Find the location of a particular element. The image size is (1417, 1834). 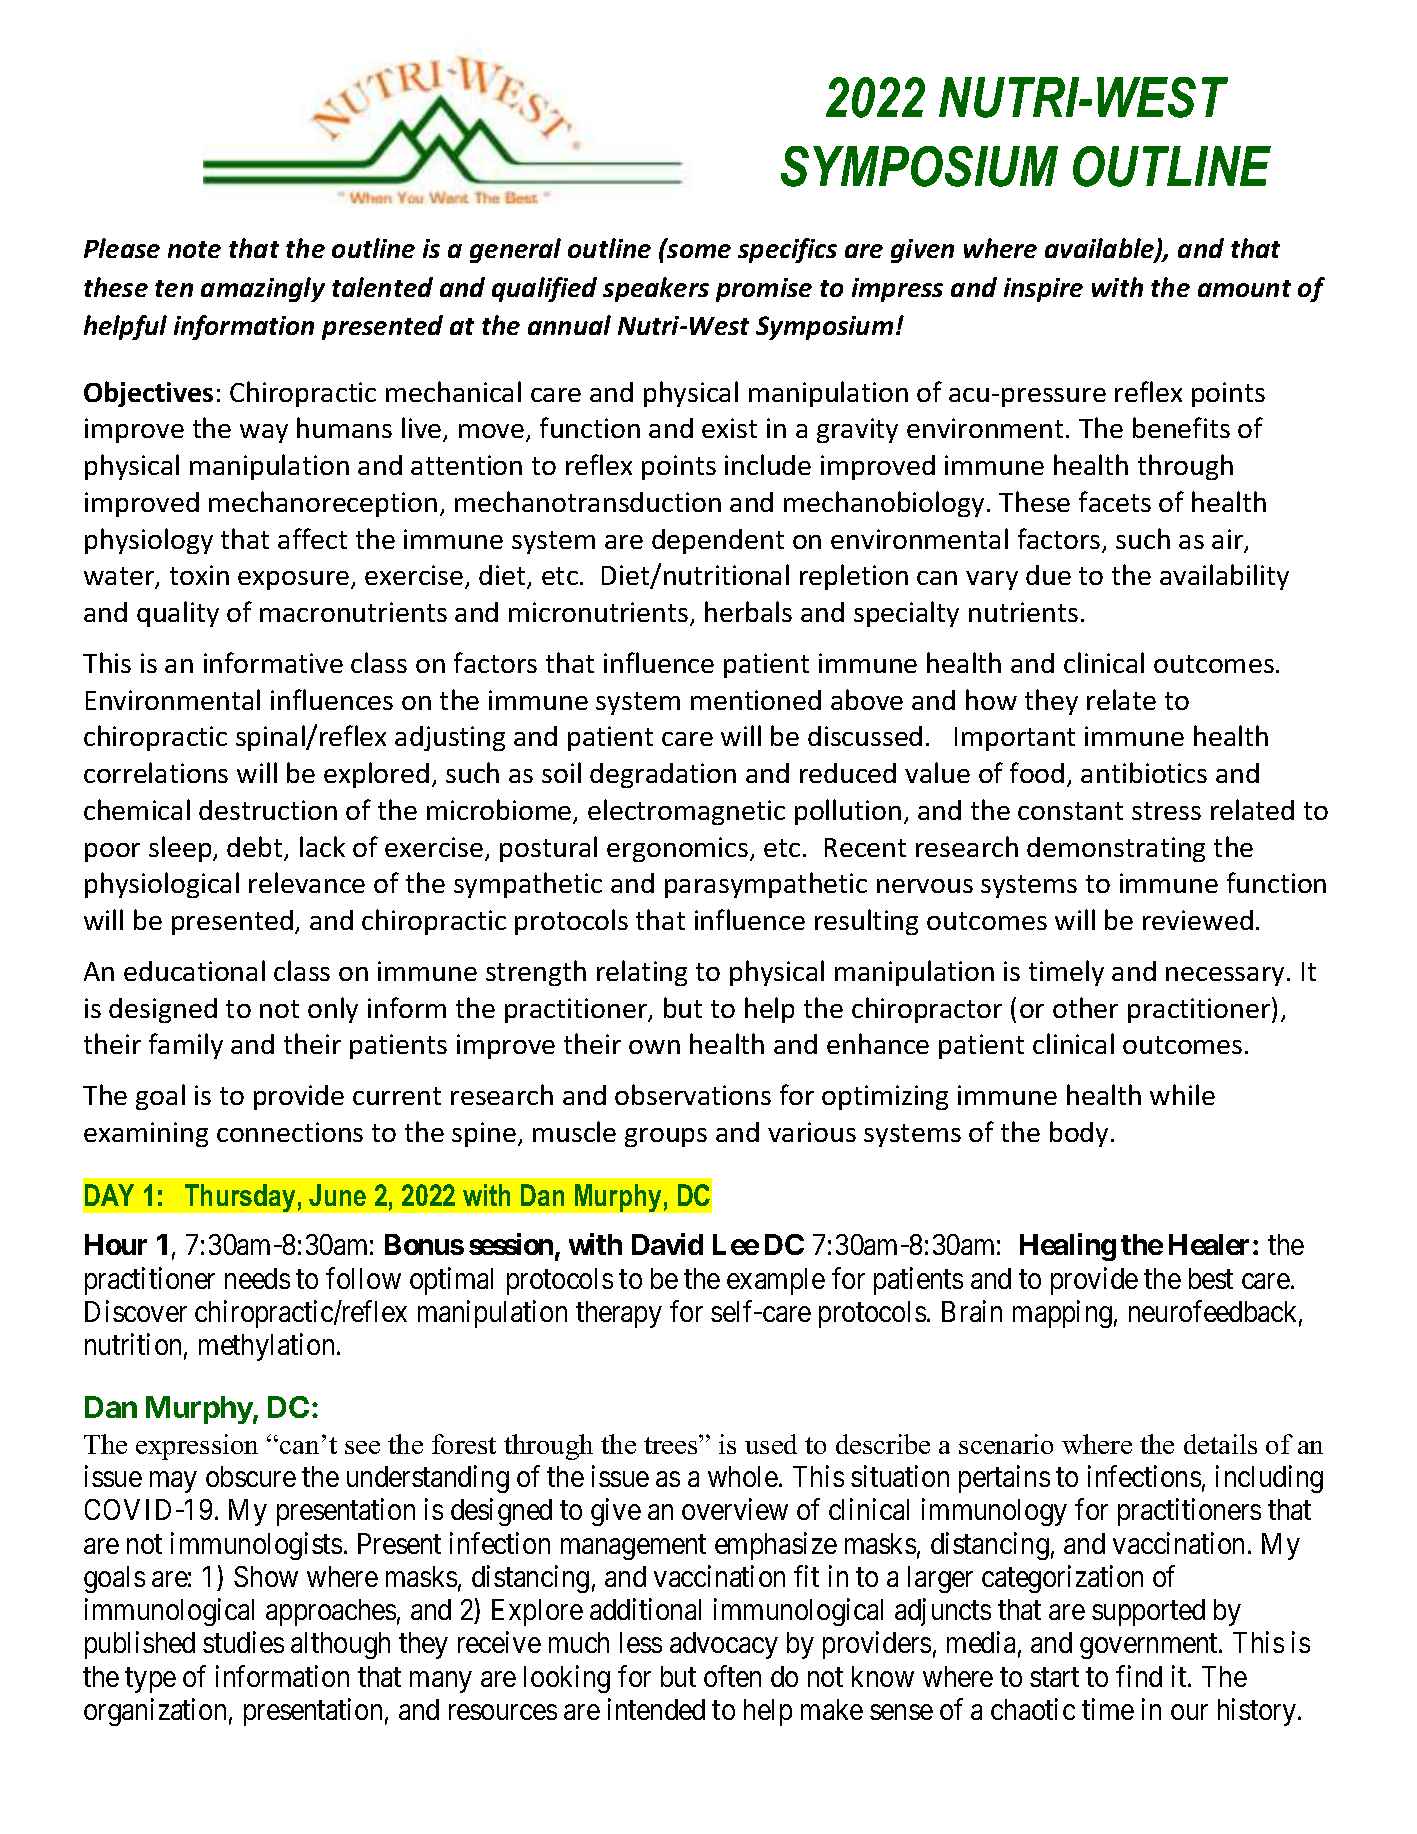

relating is located at coordinates (642, 973).
